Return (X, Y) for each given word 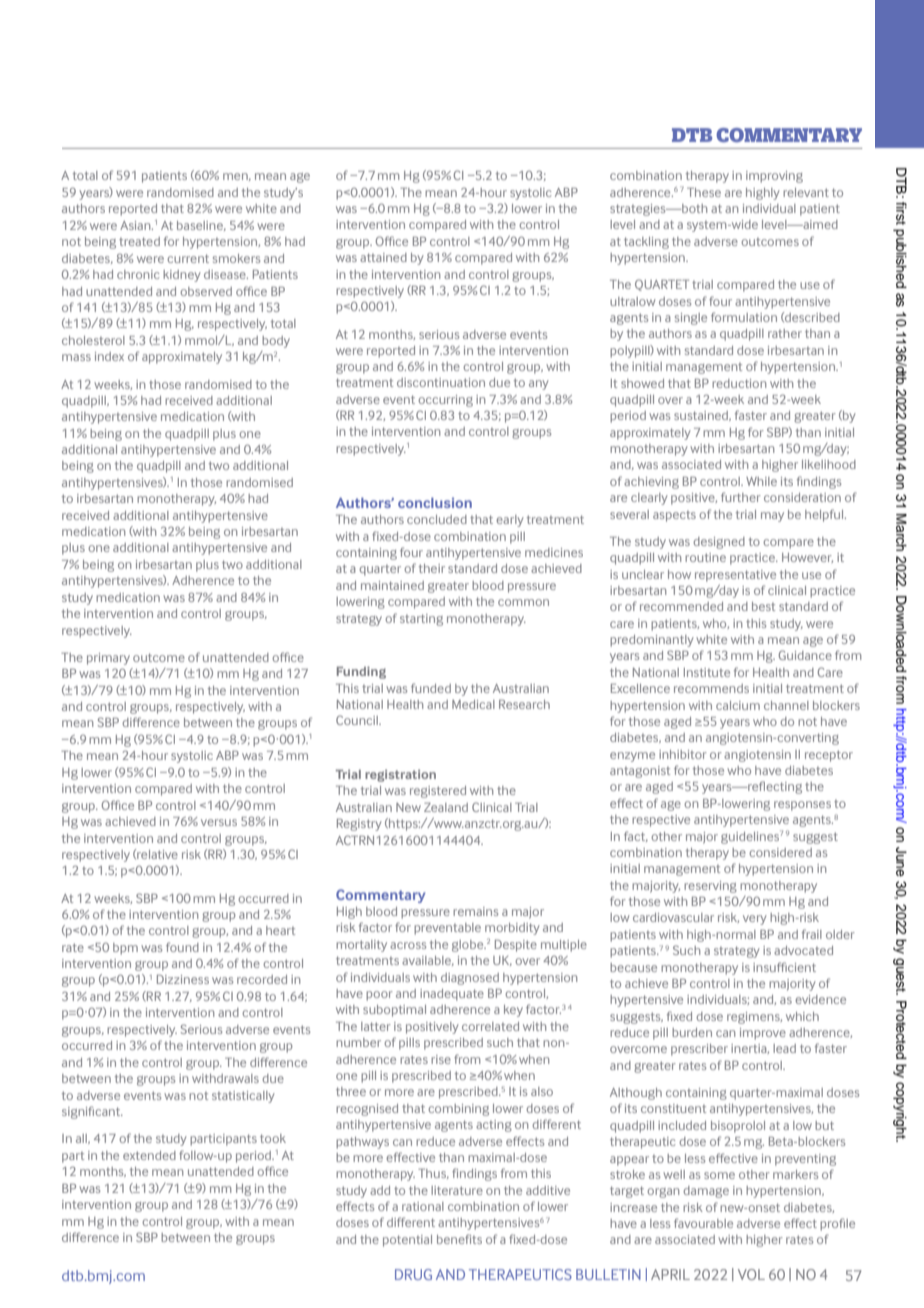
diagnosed (470, 979)
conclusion (435, 502)
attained (383, 257)
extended (149, 1155)
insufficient (784, 967)
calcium (738, 705)
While (761, 481)
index (109, 356)
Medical (473, 704)
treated (139, 241)
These (704, 192)
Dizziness (183, 979)
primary (108, 659)
